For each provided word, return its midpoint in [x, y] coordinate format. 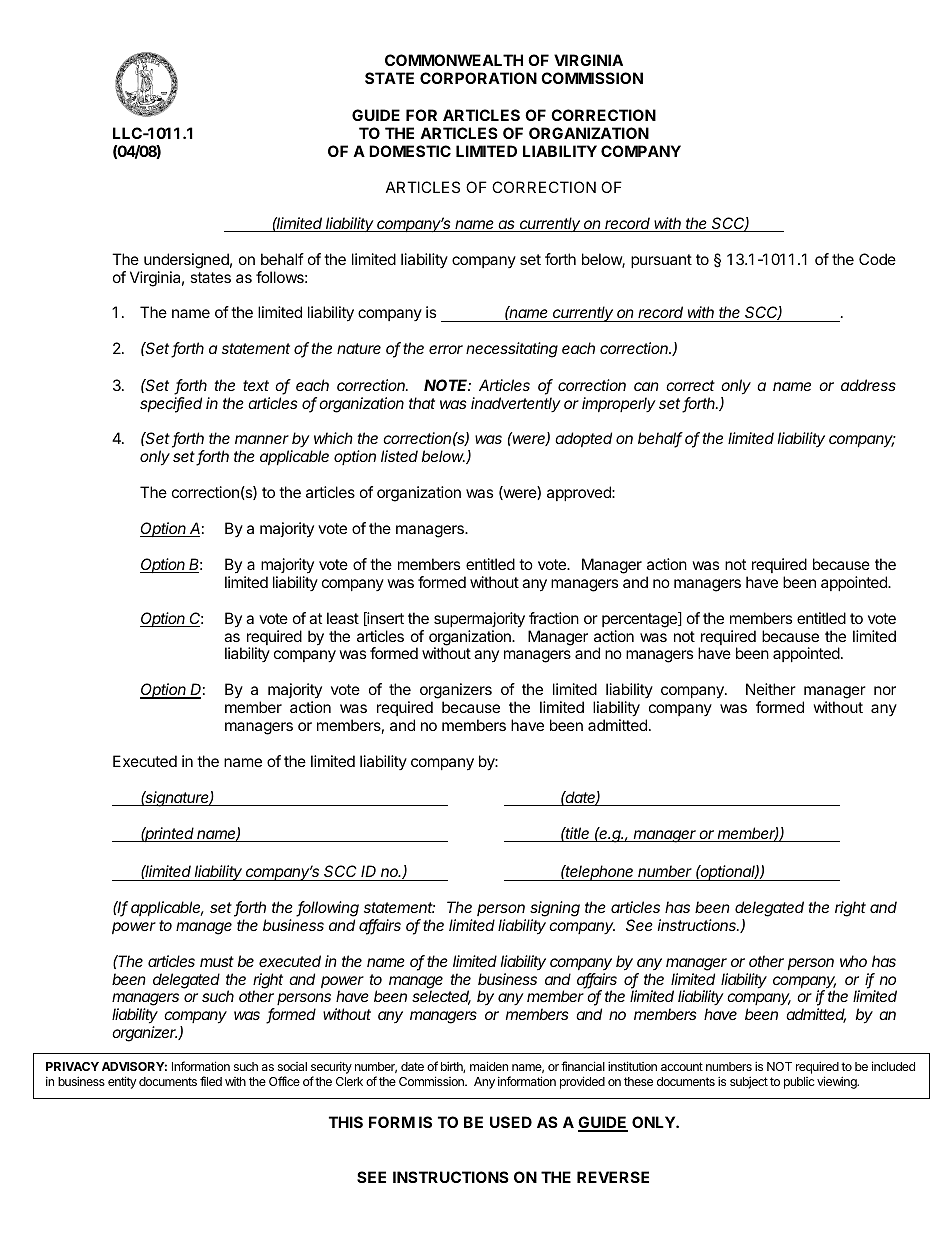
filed [211, 1081]
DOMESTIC [410, 151]
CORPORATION [478, 78]
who [853, 961]
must [217, 961]
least [343, 618]
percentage [640, 620]
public [799, 1083]
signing [555, 910]
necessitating [512, 350]
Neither [771, 689]
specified [171, 405]
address [868, 385]
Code [877, 259]
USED [511, 1122]
